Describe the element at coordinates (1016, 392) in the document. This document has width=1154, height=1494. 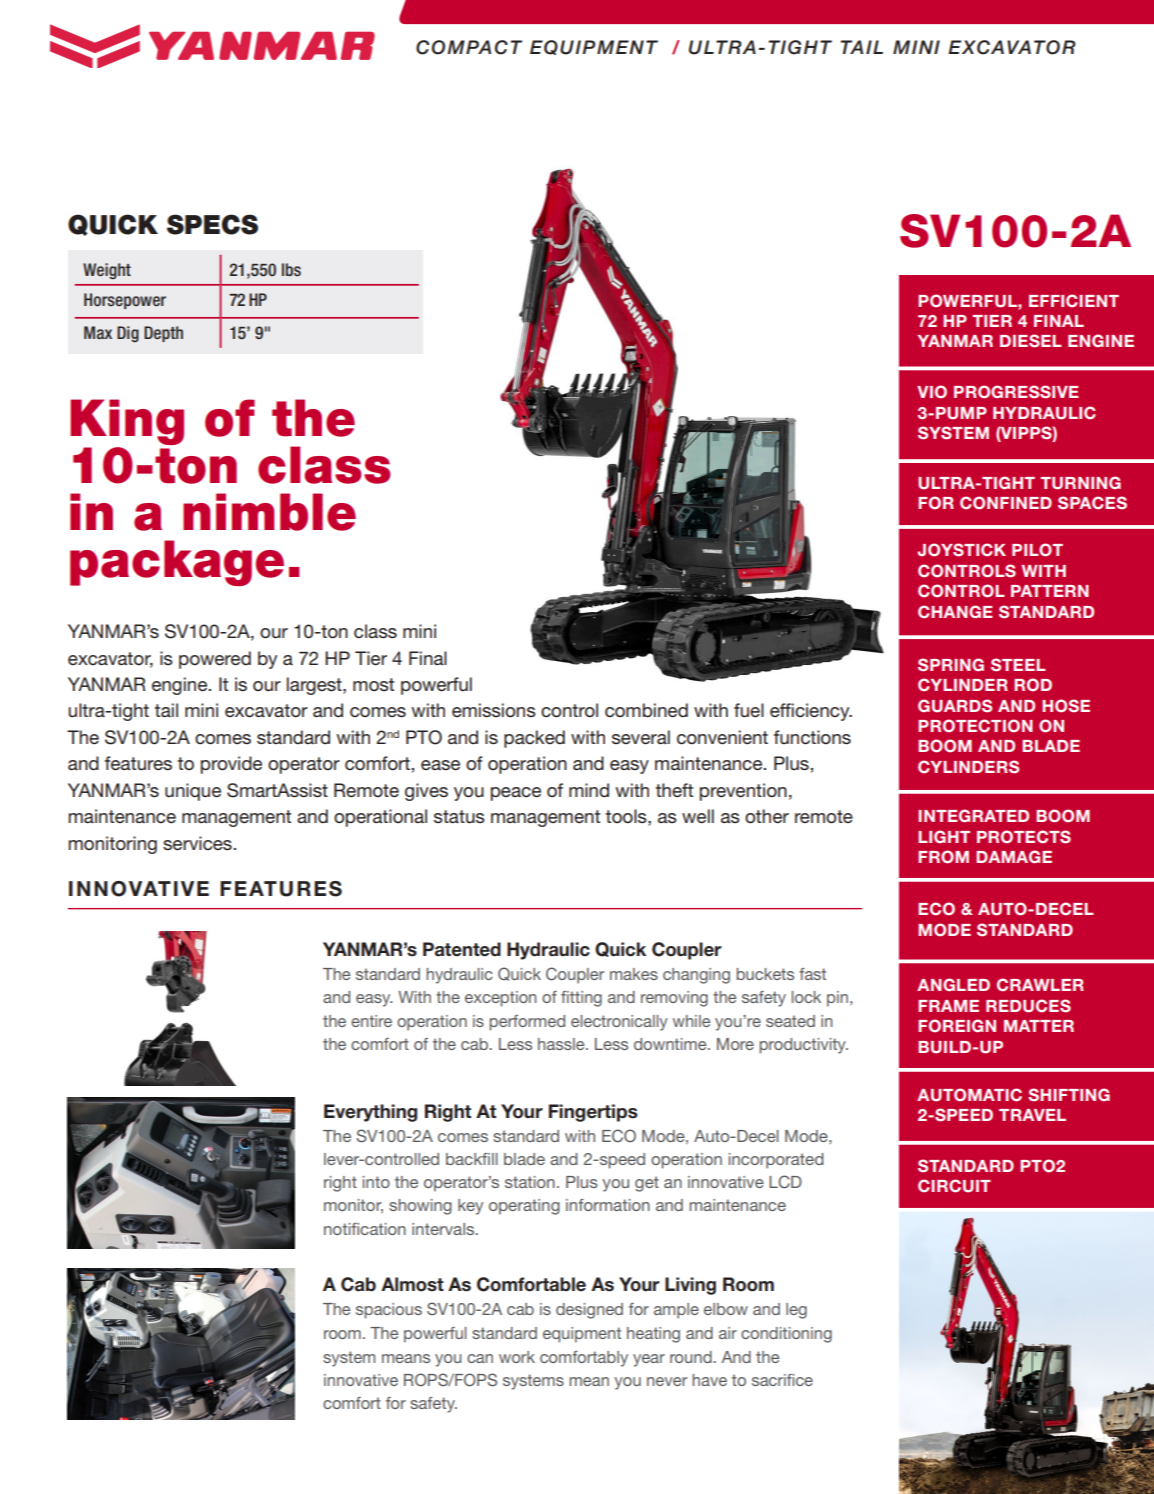
I see `PROGRESSIVE` at that location.
